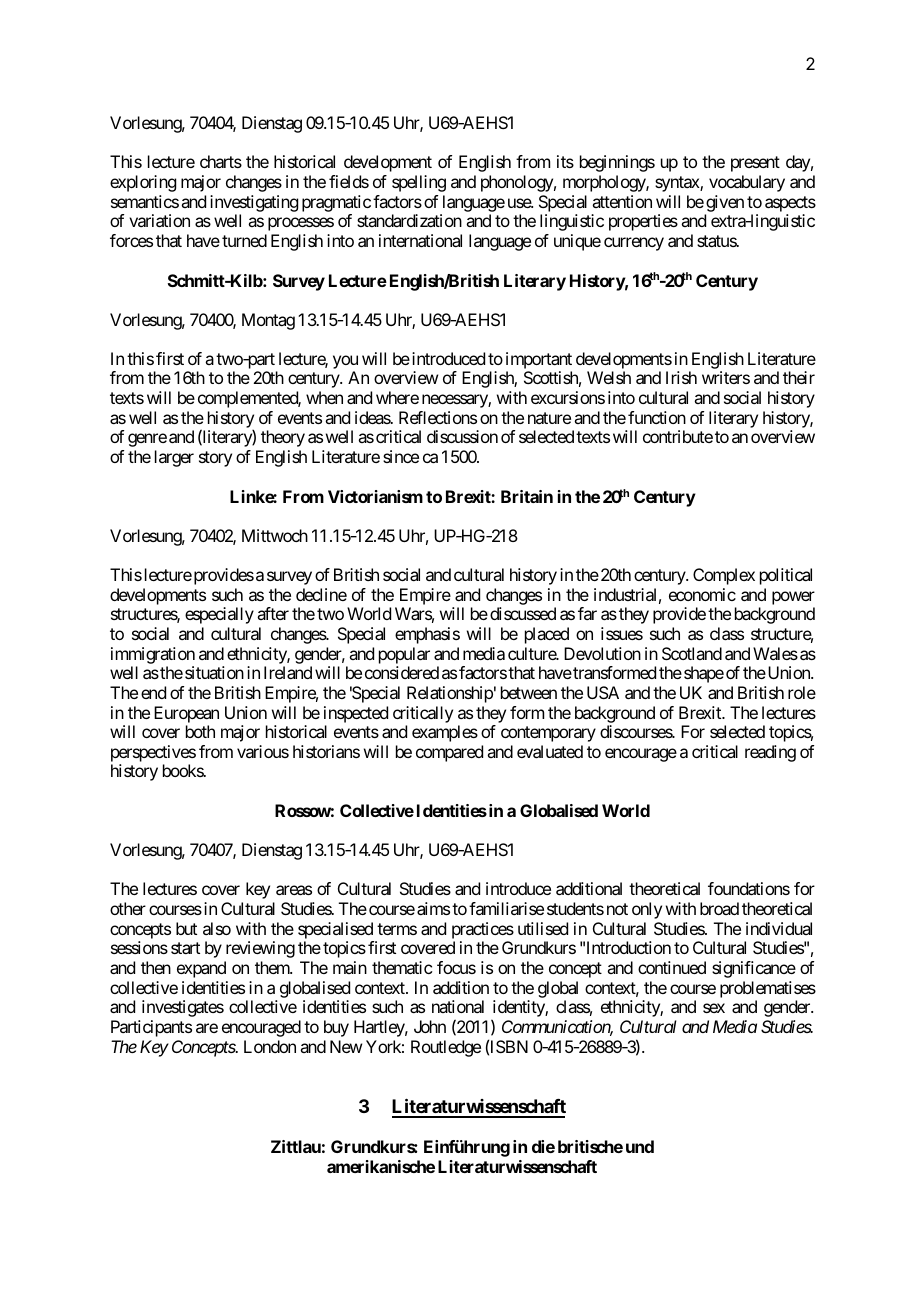 This page has width=924, height=1308. Describe the element at coordinates (704, 674) in the page. I see `shape` at that location.
